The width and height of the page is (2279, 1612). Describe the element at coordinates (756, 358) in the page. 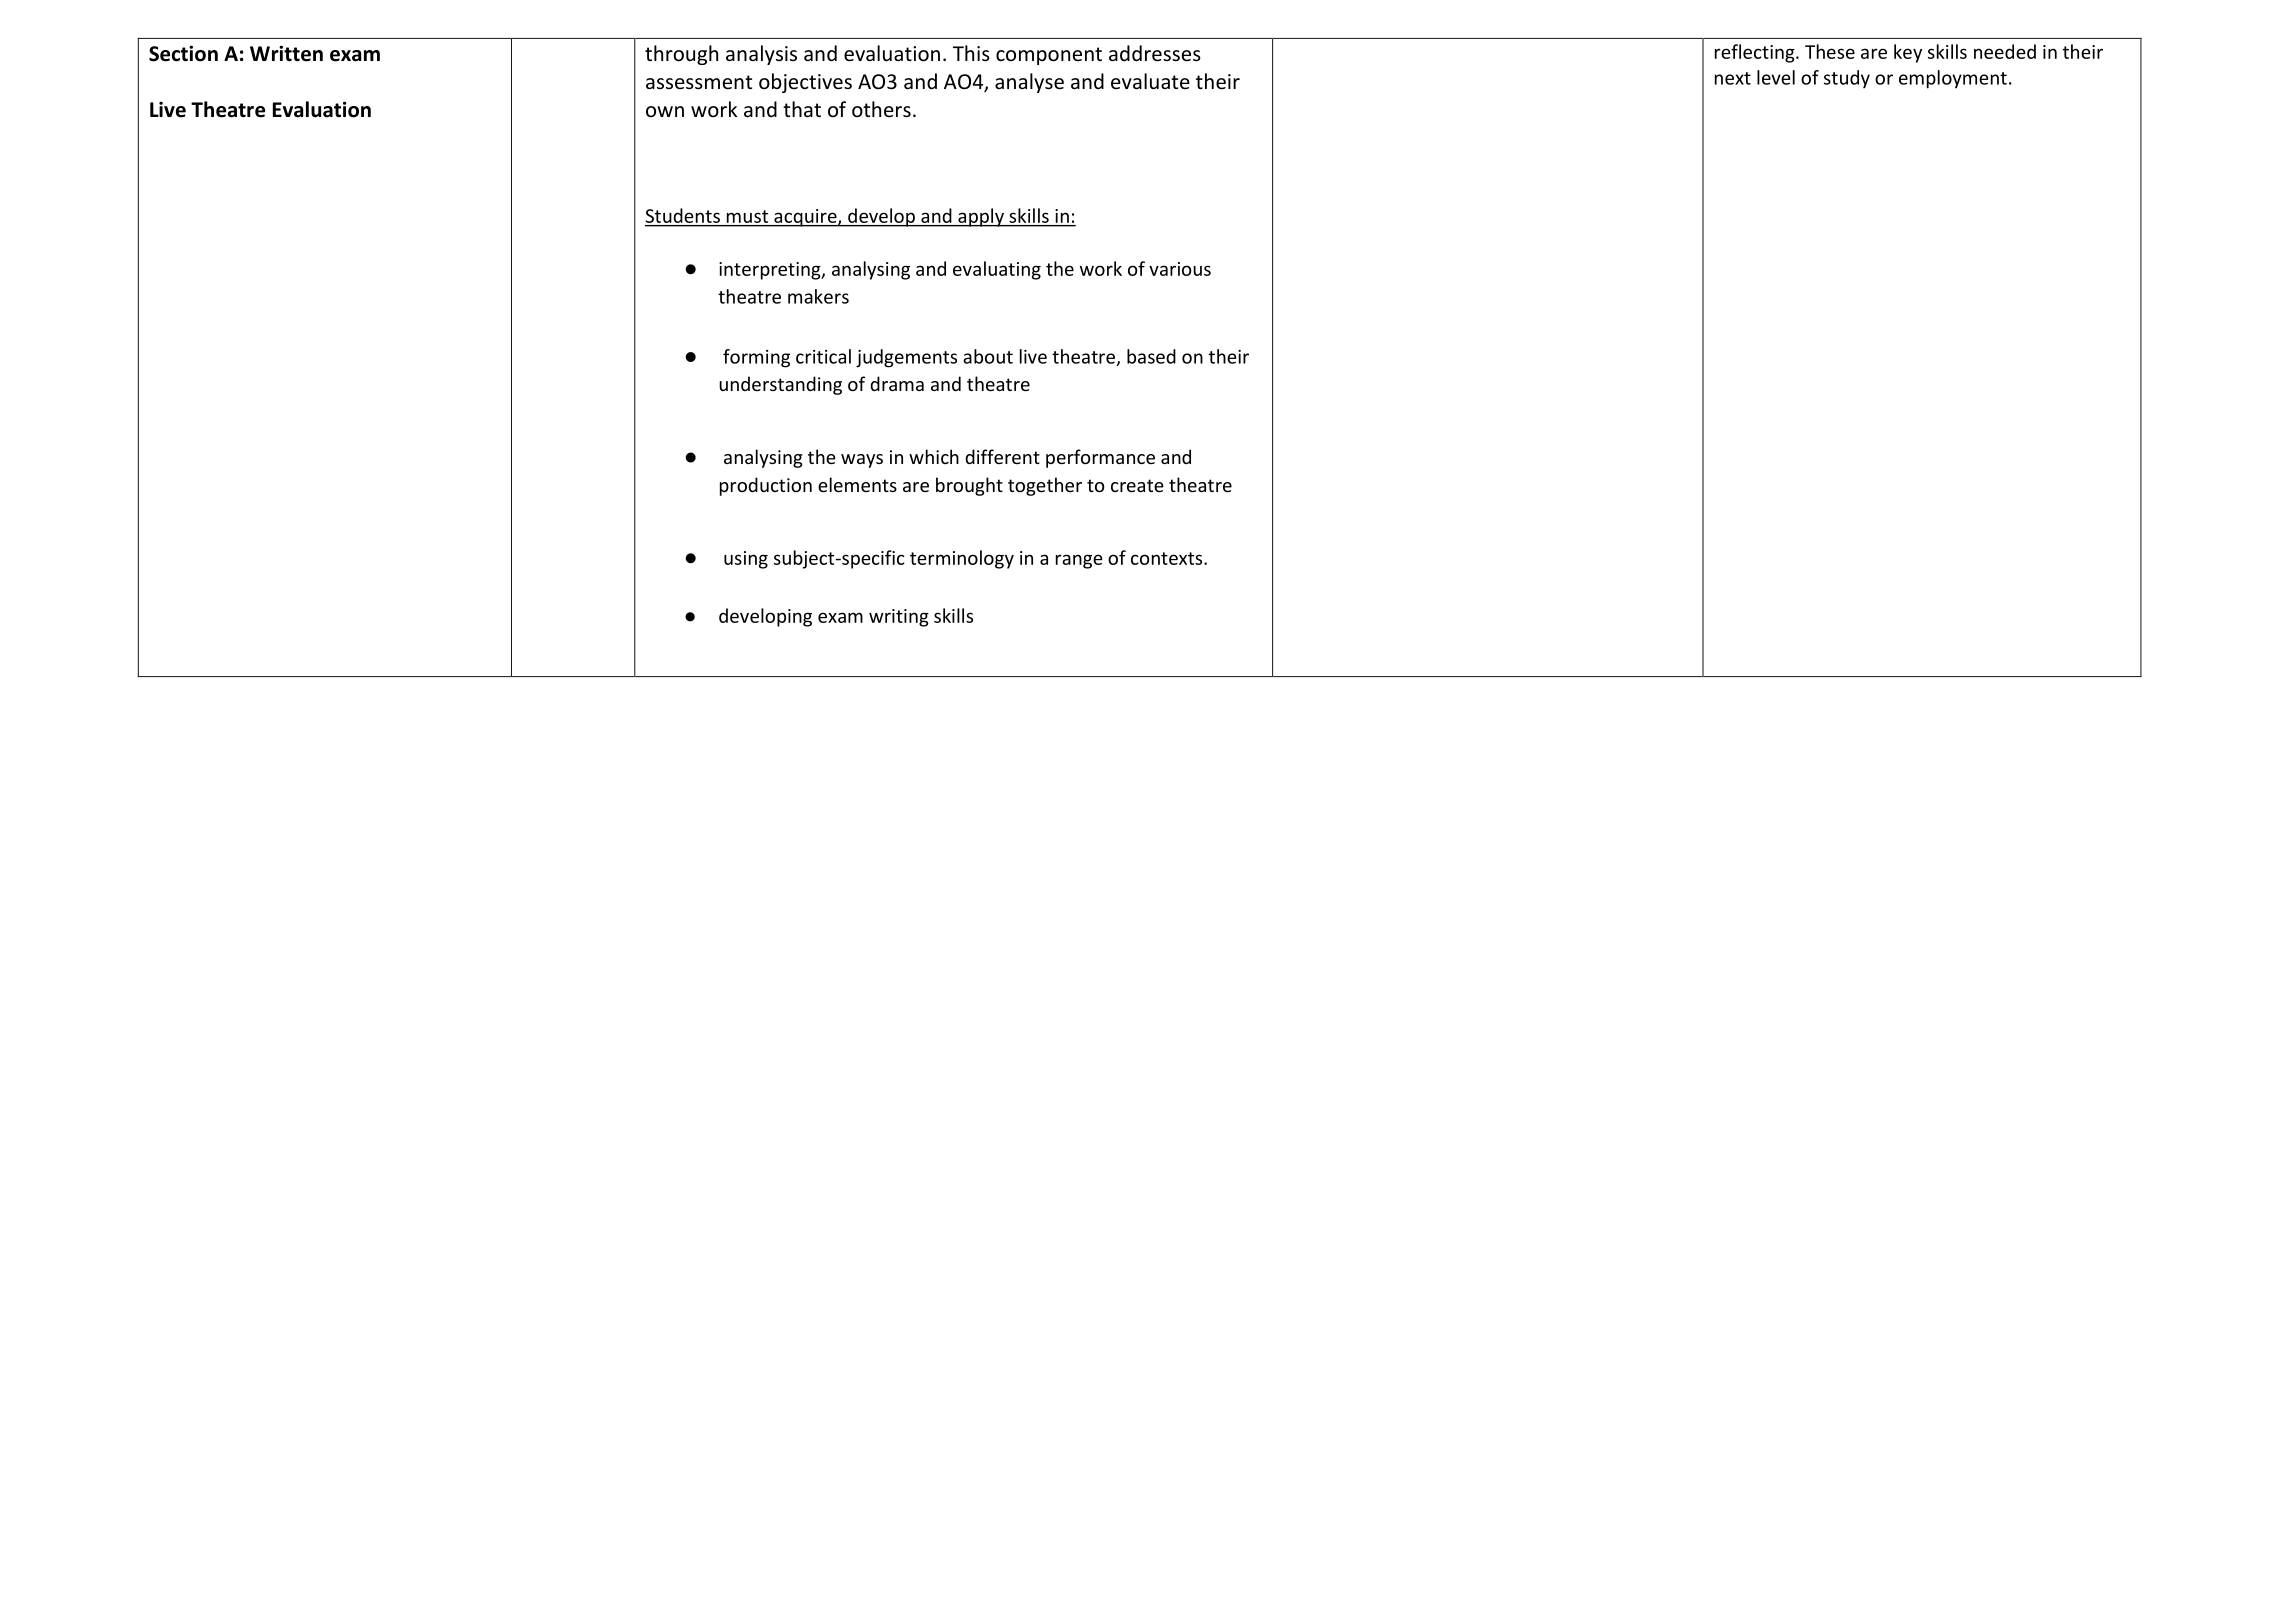

I see `forming` at that location.
